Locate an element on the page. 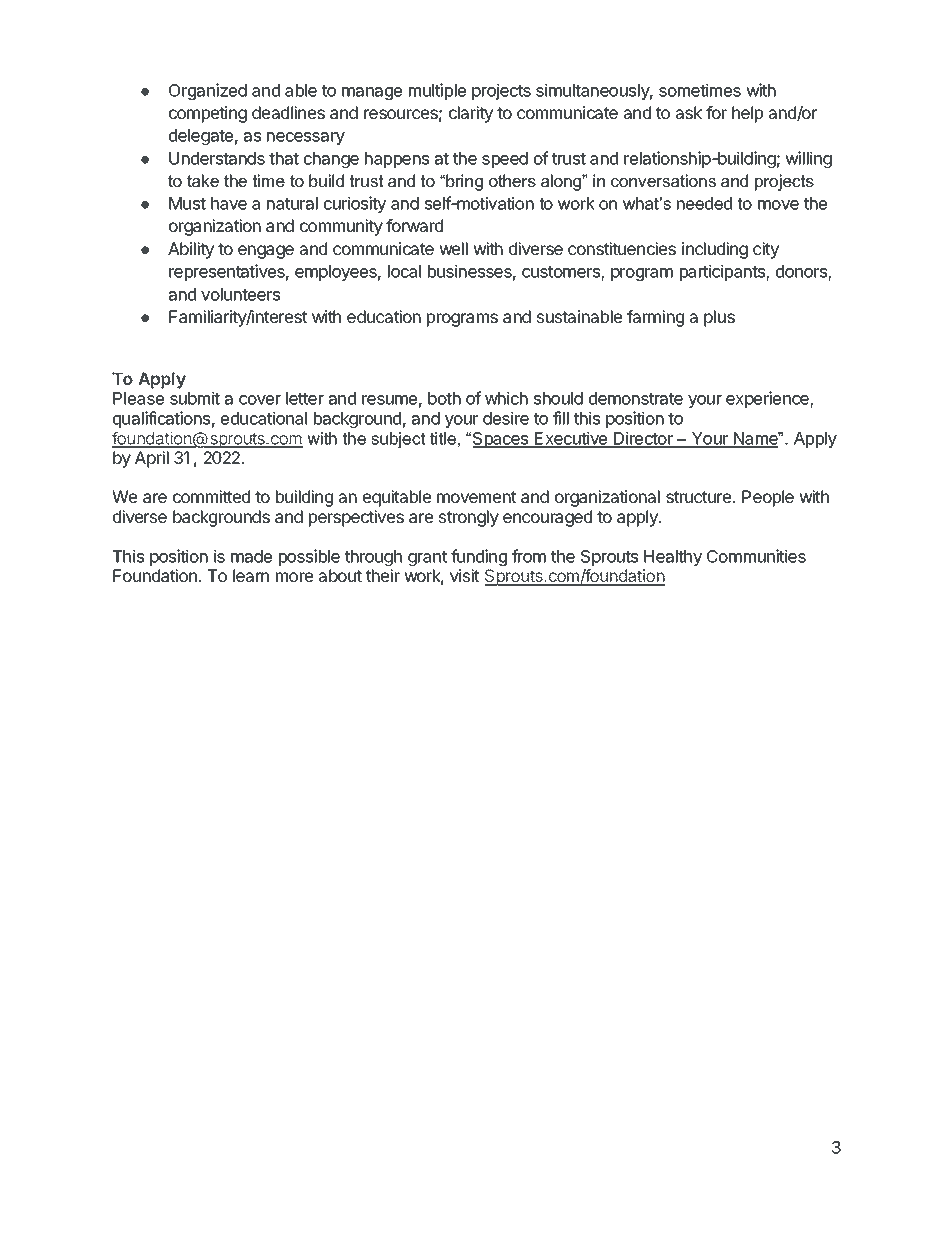 The image size is (952, 1233). experience is located at coordinates (768, 399).
